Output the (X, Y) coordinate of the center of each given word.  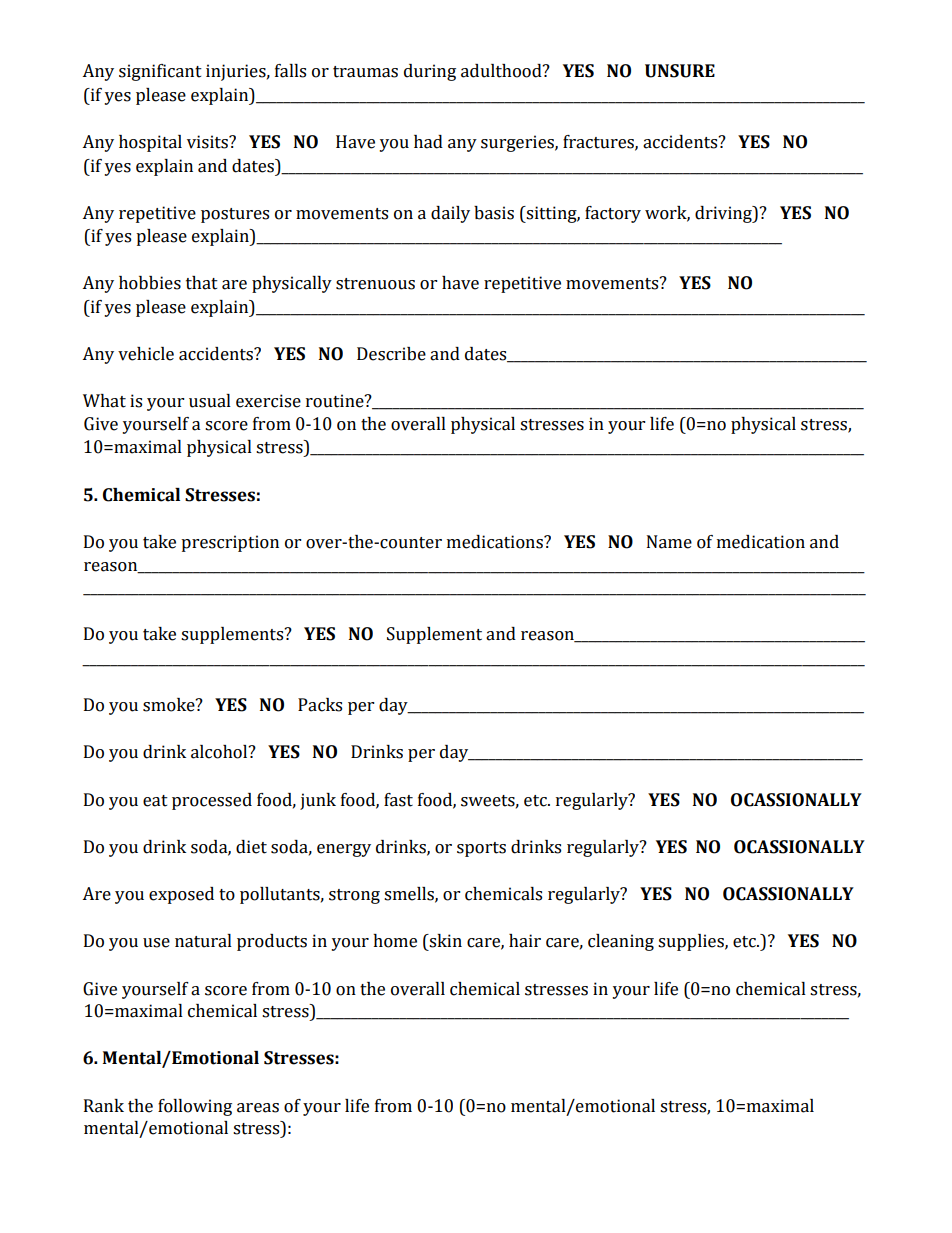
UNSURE (680, 71)
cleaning (621, 942)
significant (160, 72)
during (430, 72)
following (195, 1107)
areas (258, 1108)
